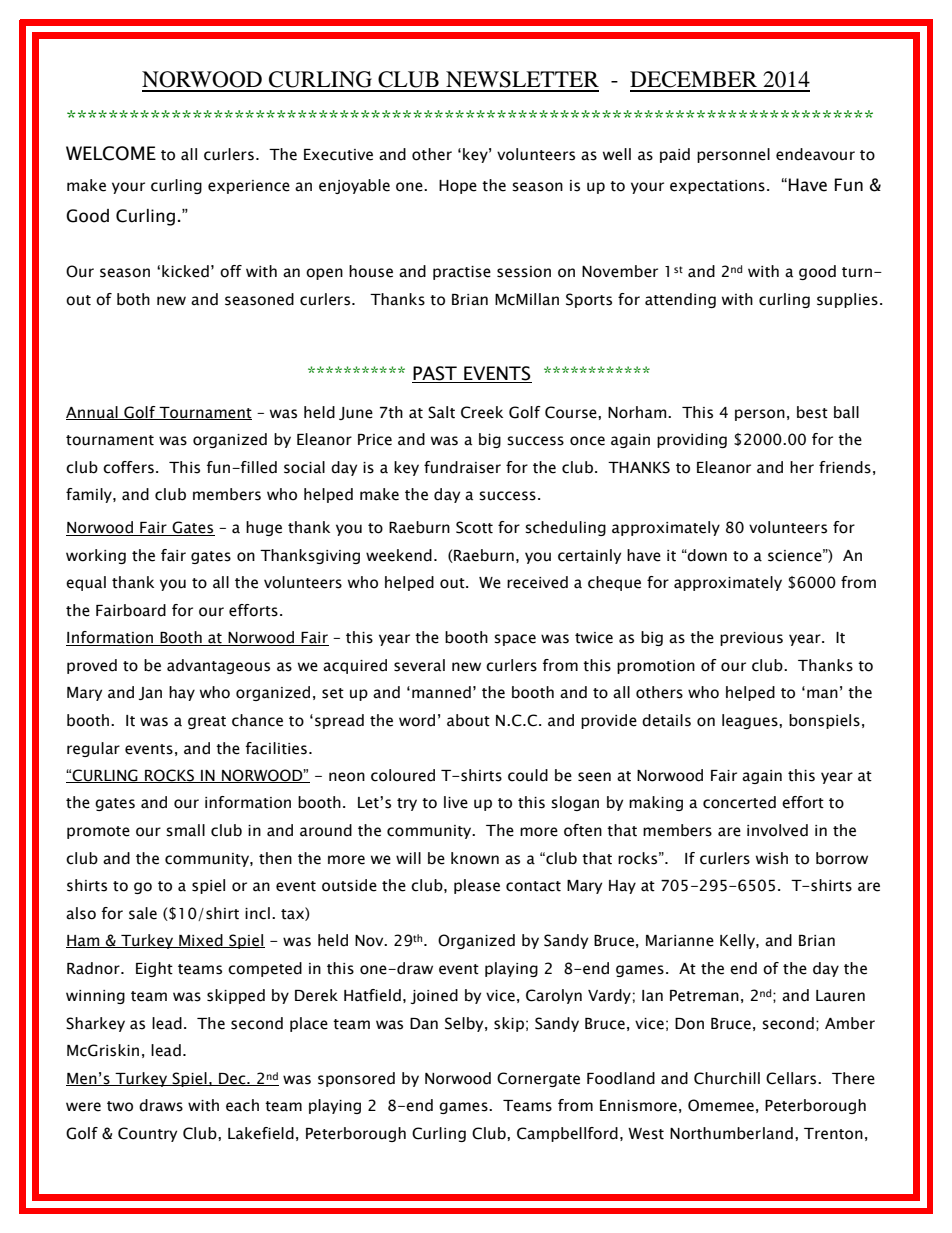 This screenshot has width=952, height=1233. Describe the element at coordinates (356, 1079) in the screenshot. I see `sponsored` at that location.
